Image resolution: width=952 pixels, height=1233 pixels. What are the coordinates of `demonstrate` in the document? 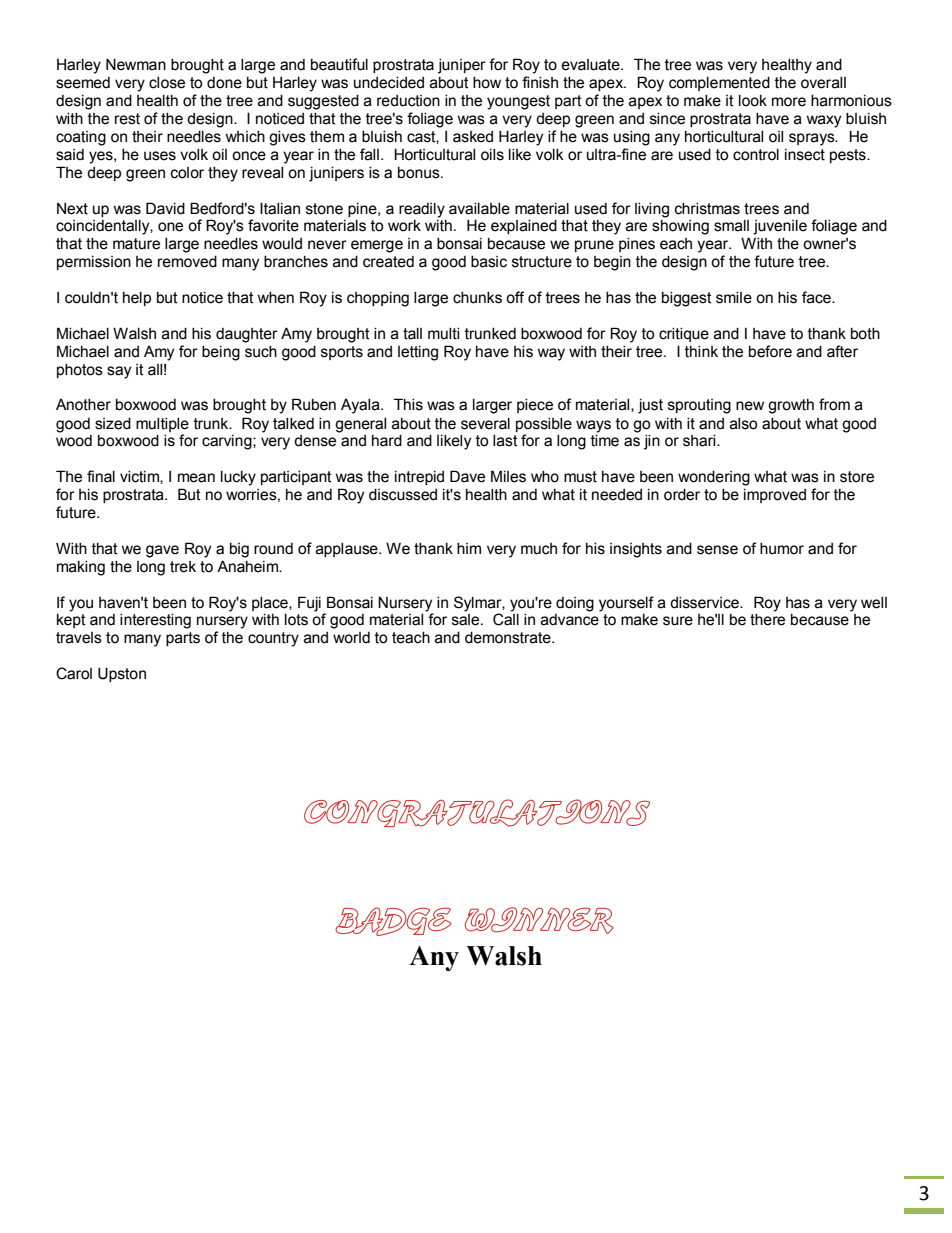 It's located at (509, 638).
